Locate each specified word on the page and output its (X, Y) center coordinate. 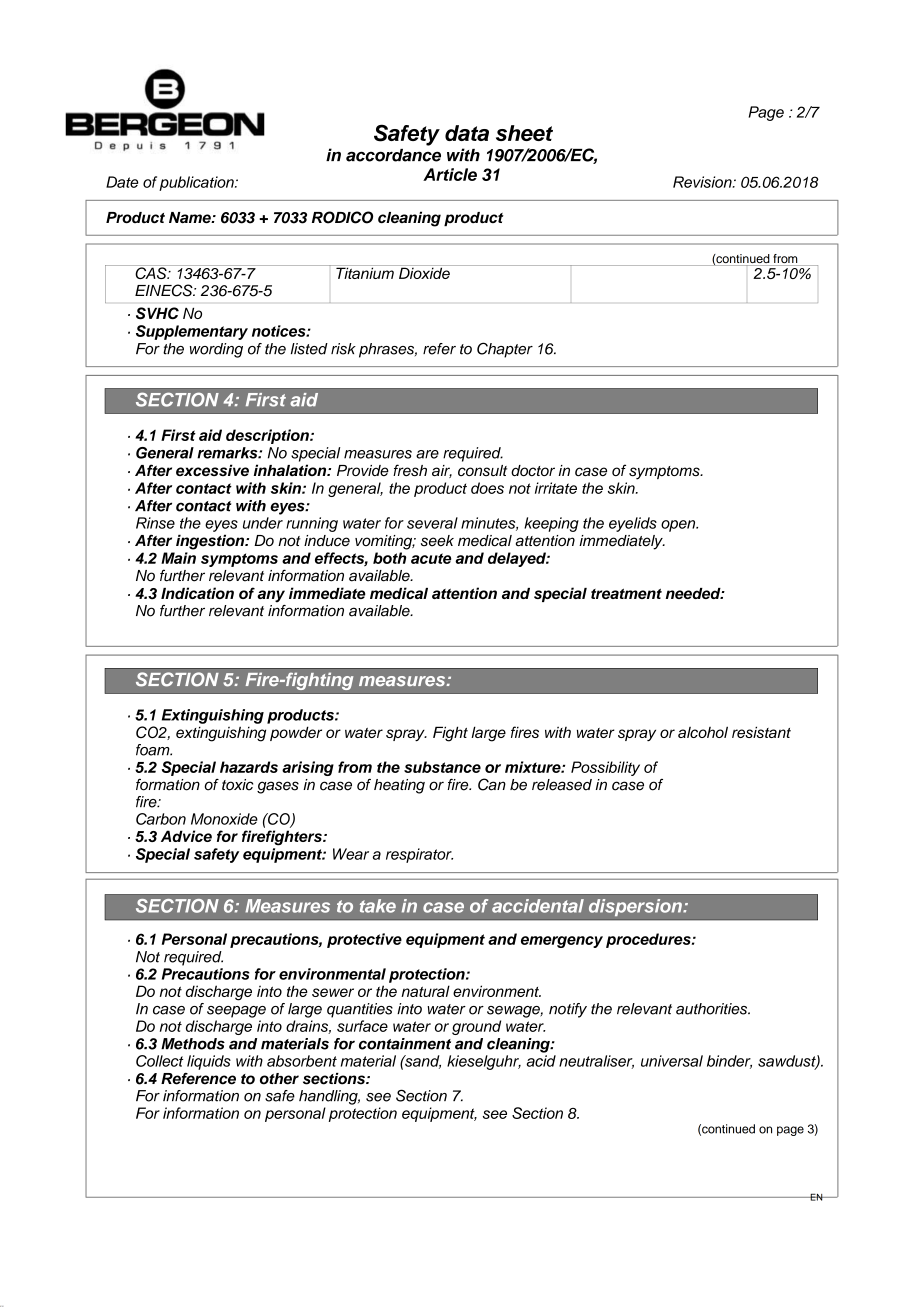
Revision (703, 182)
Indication (197, 593)
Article (450, 174)
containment (405, 1044)
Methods (193, 1044)
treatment (626, 593)
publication (197, 183)
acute (431, 558)
